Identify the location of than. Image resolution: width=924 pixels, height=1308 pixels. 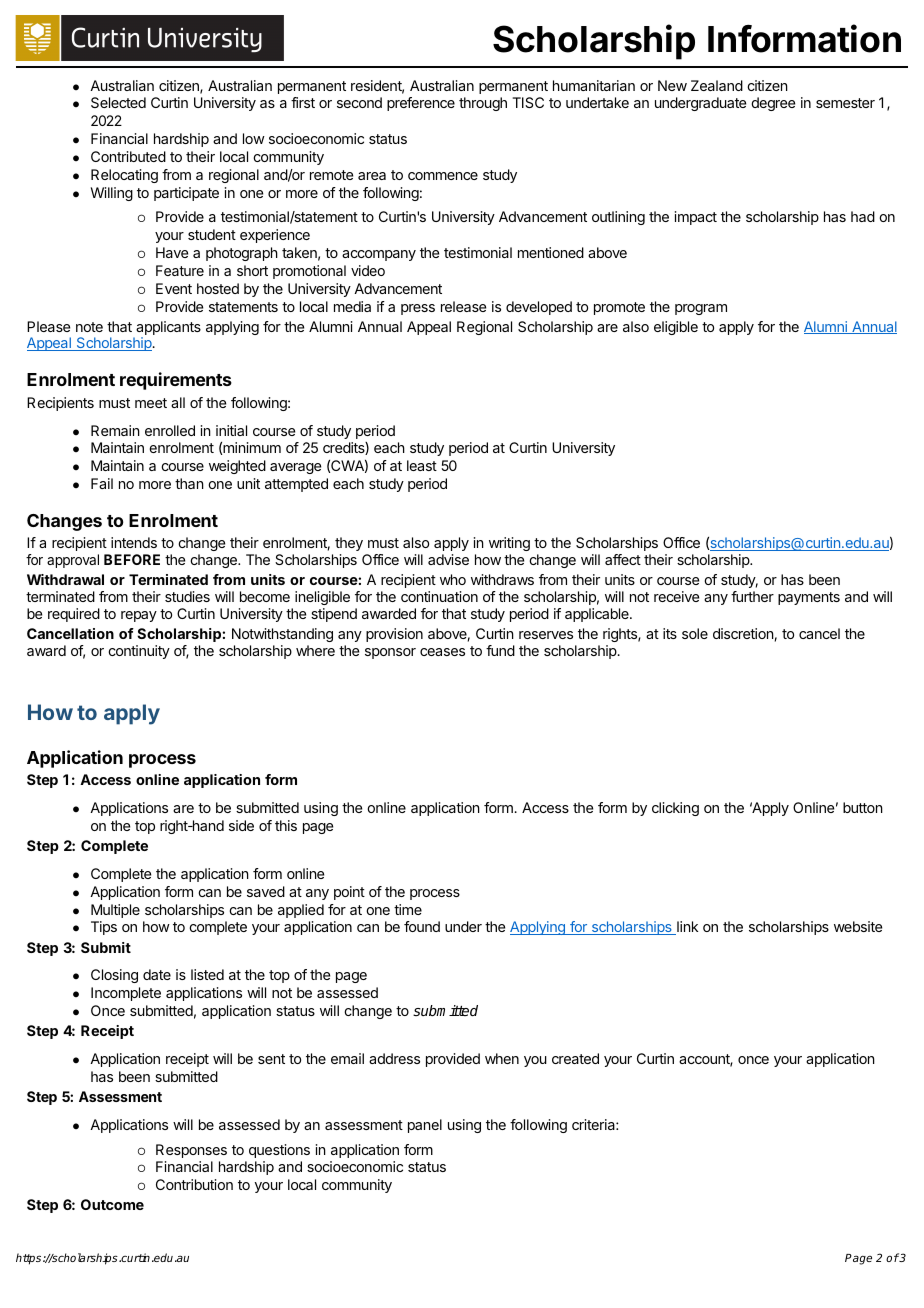
(189, 483).
